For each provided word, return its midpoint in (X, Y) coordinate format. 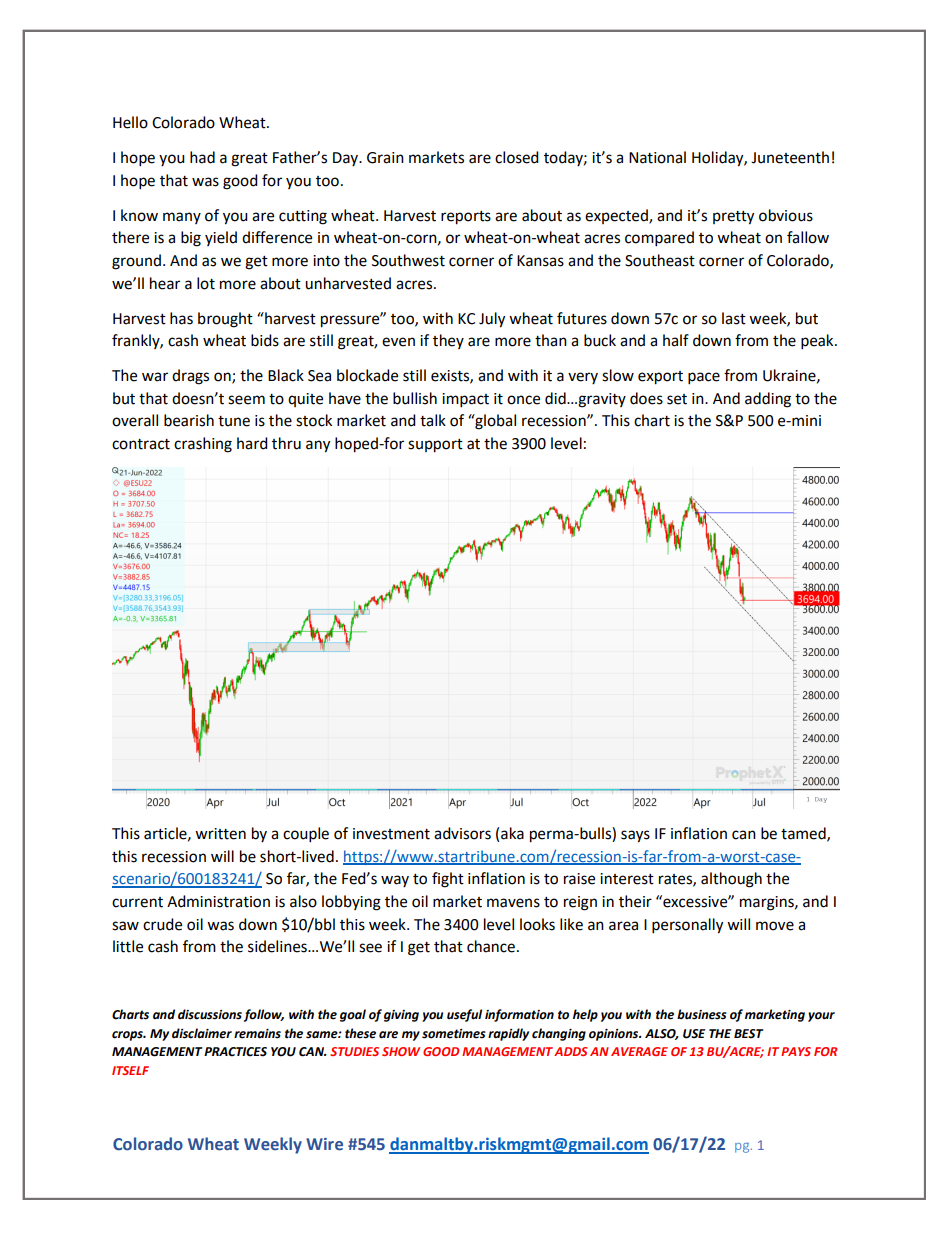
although (731, 880)
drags (190, 377)
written (220, 834)
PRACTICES (235, 1052)
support (435, 446)
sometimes (454, 1034)
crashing (203, 445)
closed (517, 157)
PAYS (796, 1051)
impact (465, 400)
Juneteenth (790, 157)
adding (768, 400)
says (635, 836)
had (202, 157)
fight (448, 880)
